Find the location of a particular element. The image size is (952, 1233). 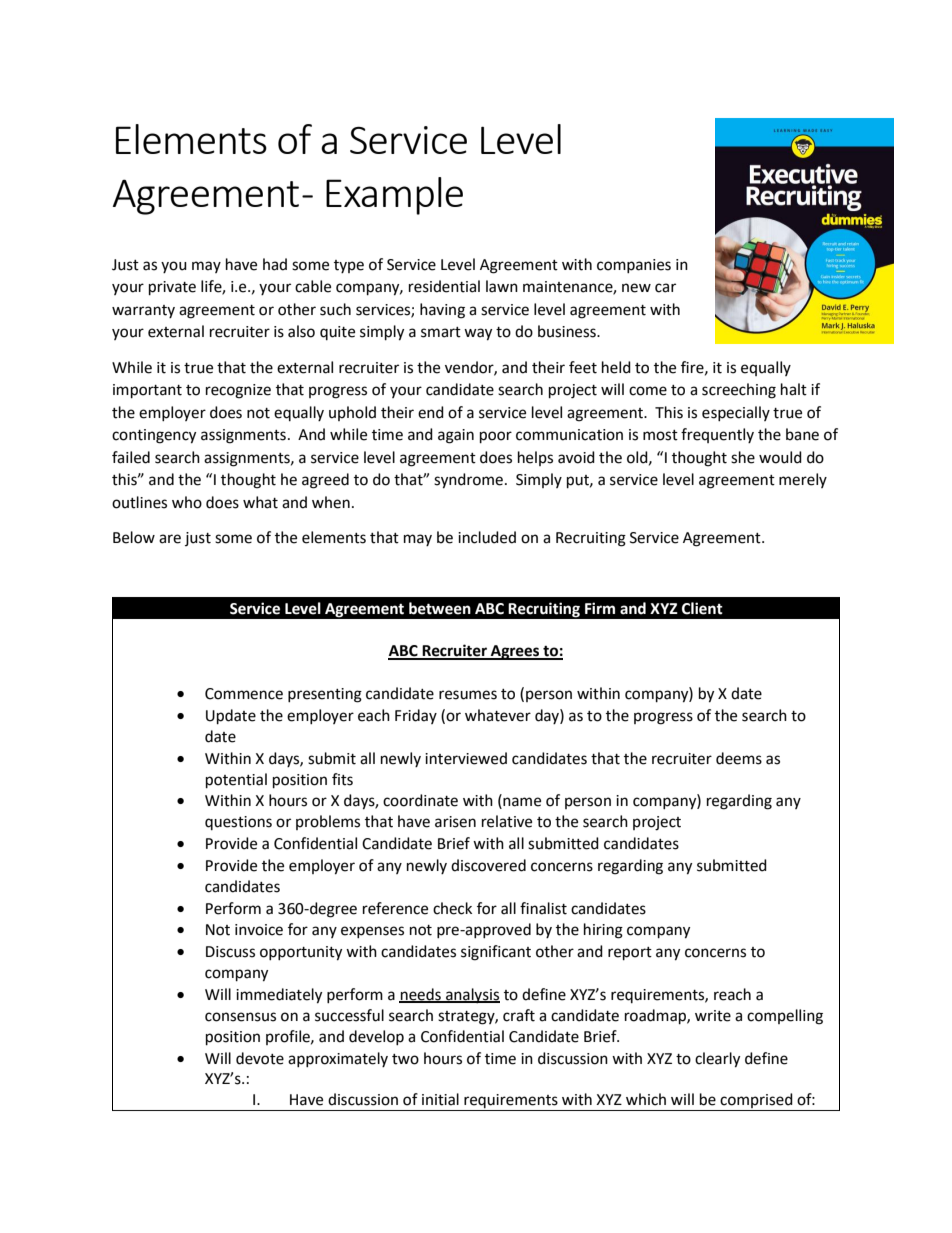

screeching is located at coordinates (739, 391).
